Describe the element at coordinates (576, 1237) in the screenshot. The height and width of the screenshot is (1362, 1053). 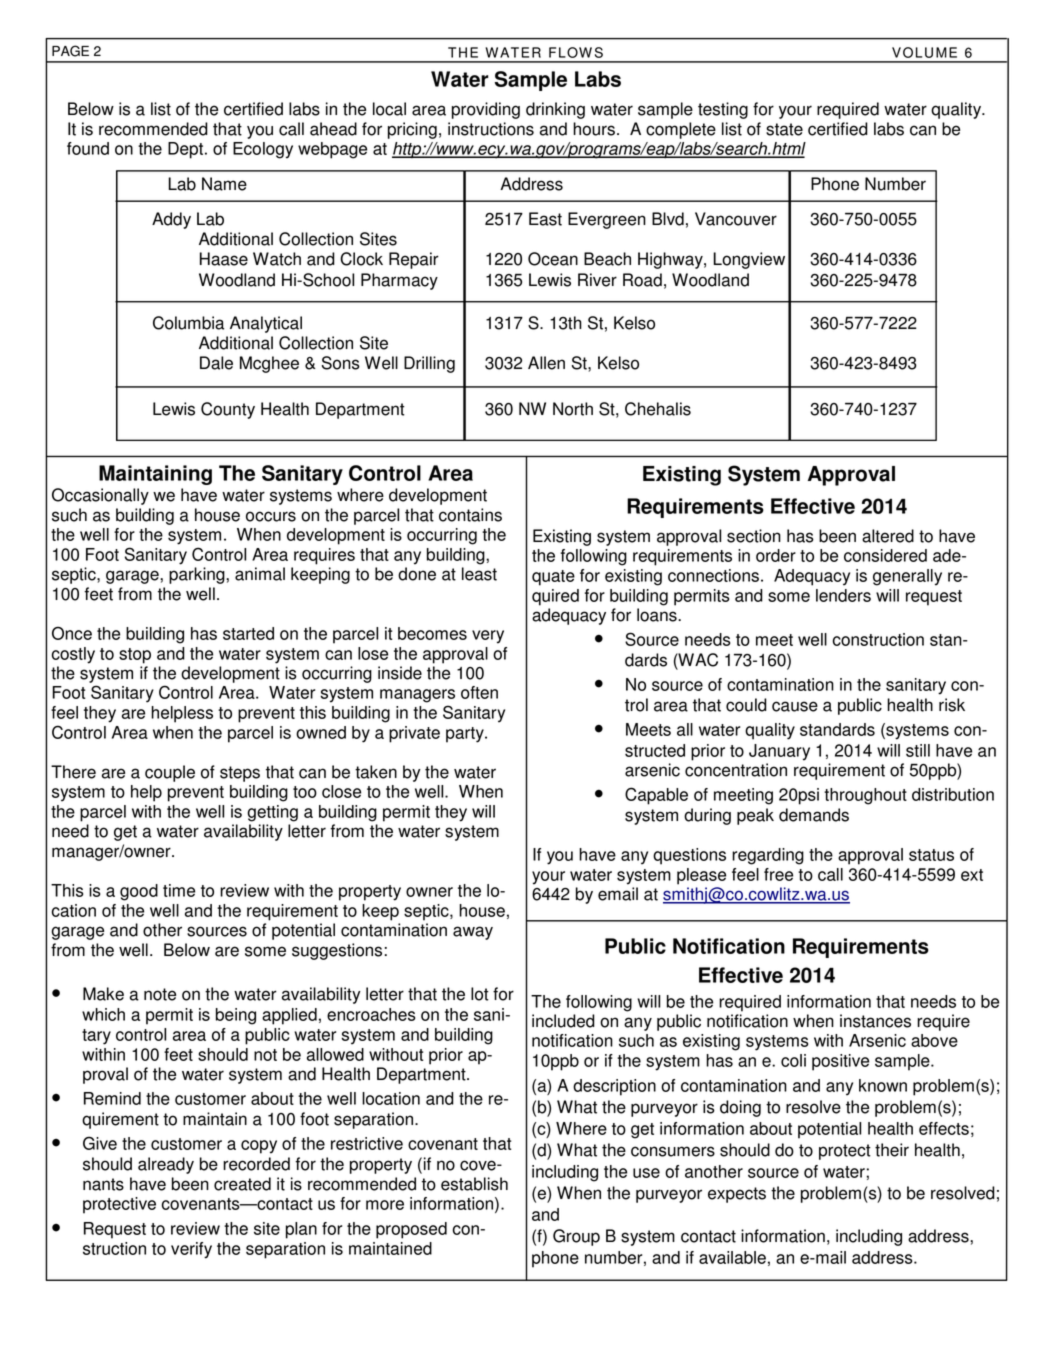
I see `Group` at that location.
